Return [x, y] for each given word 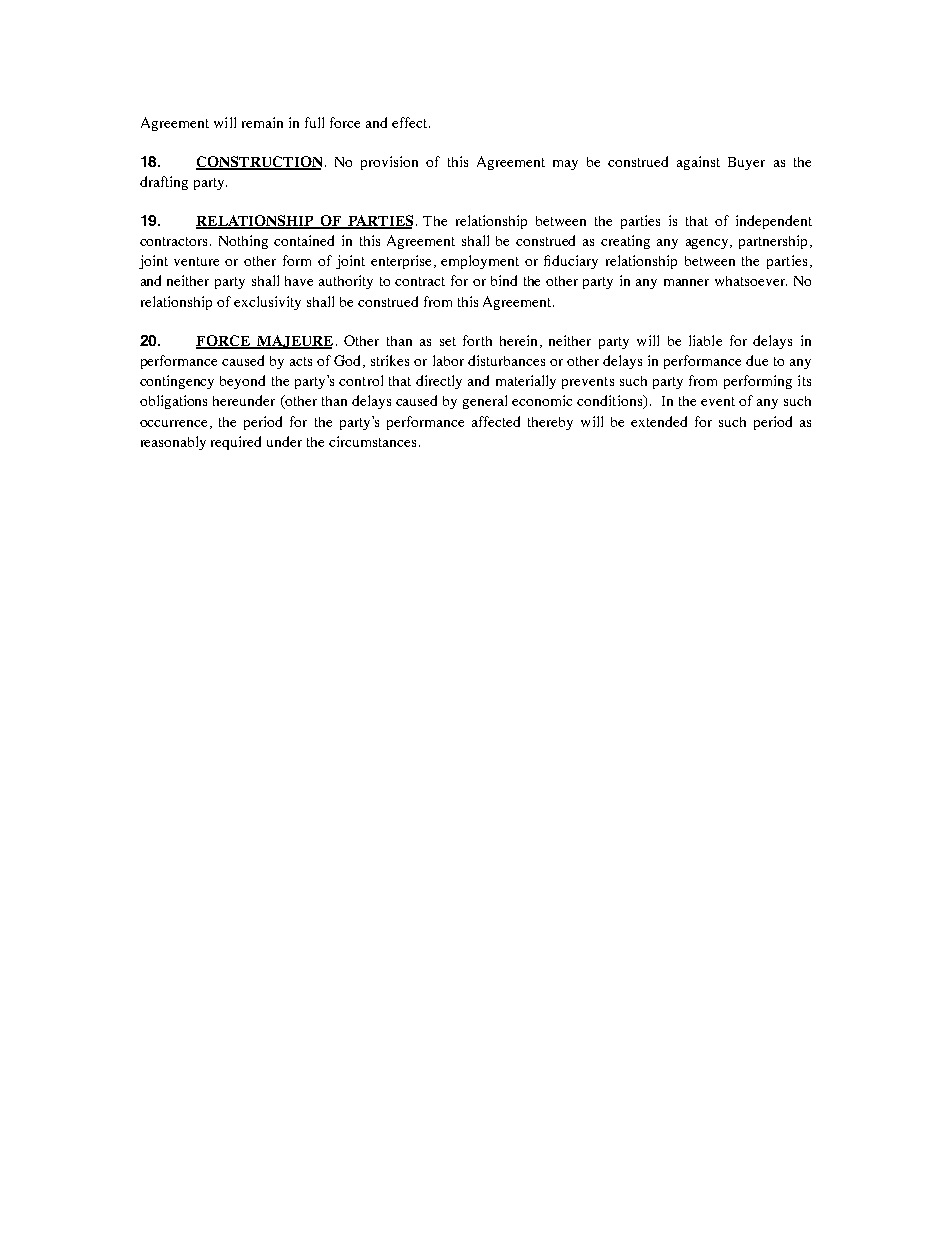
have [299, 281]
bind [504, 280]
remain [262, 122]
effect [409, 122]
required [236, 443]
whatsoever [751, 281]
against [698, 163]
